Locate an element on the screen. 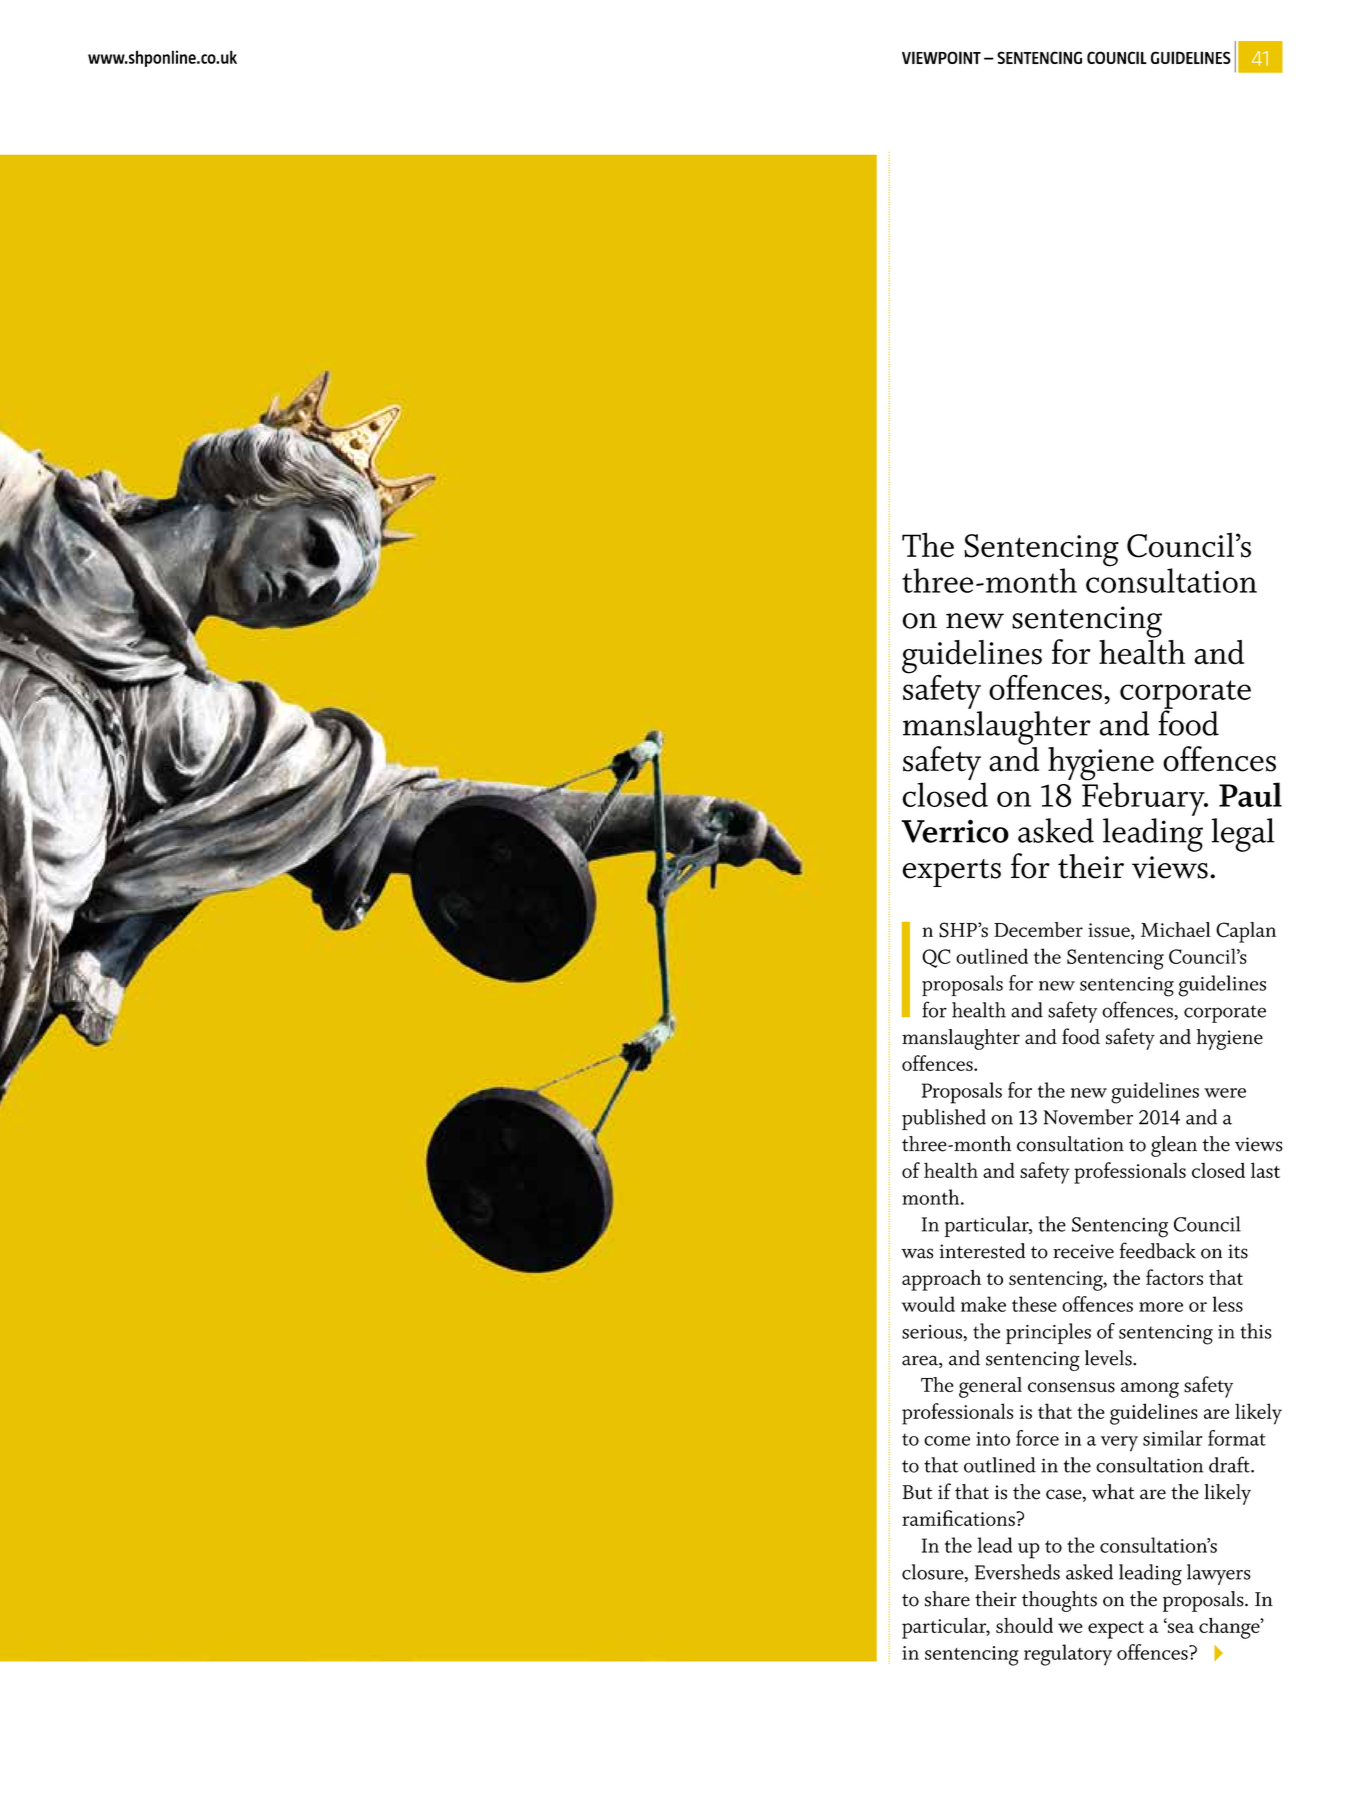  December is located at coordinates (1038, 929).
